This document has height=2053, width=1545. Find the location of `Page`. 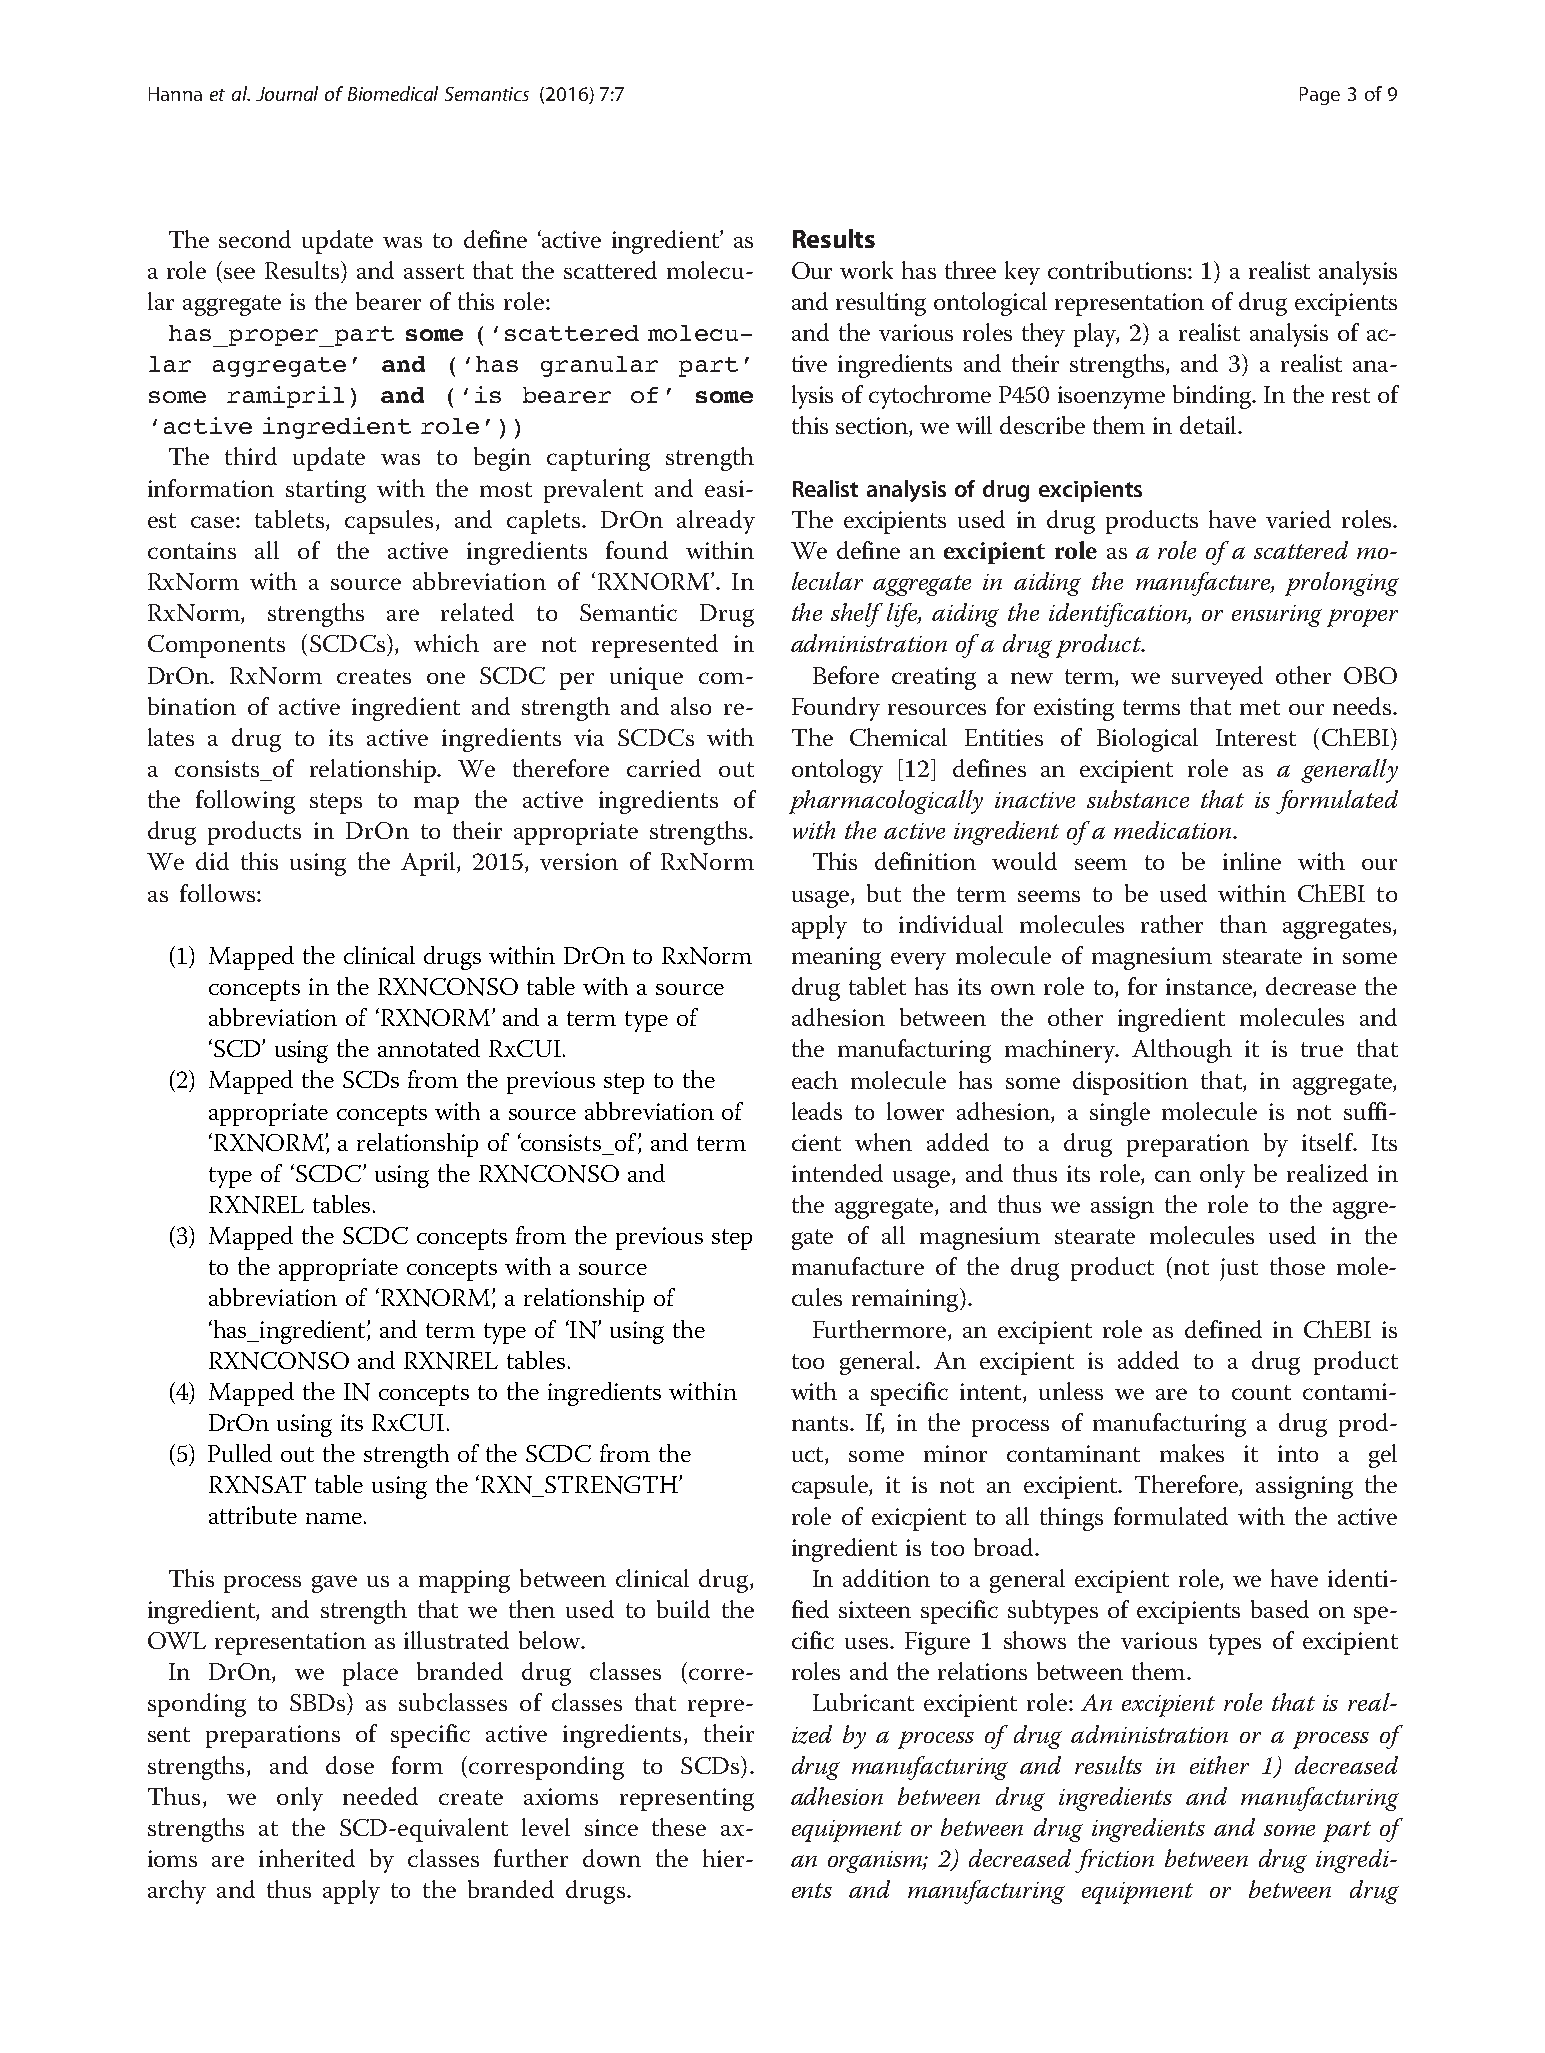

Page is located at coordinates (1320, 96).
